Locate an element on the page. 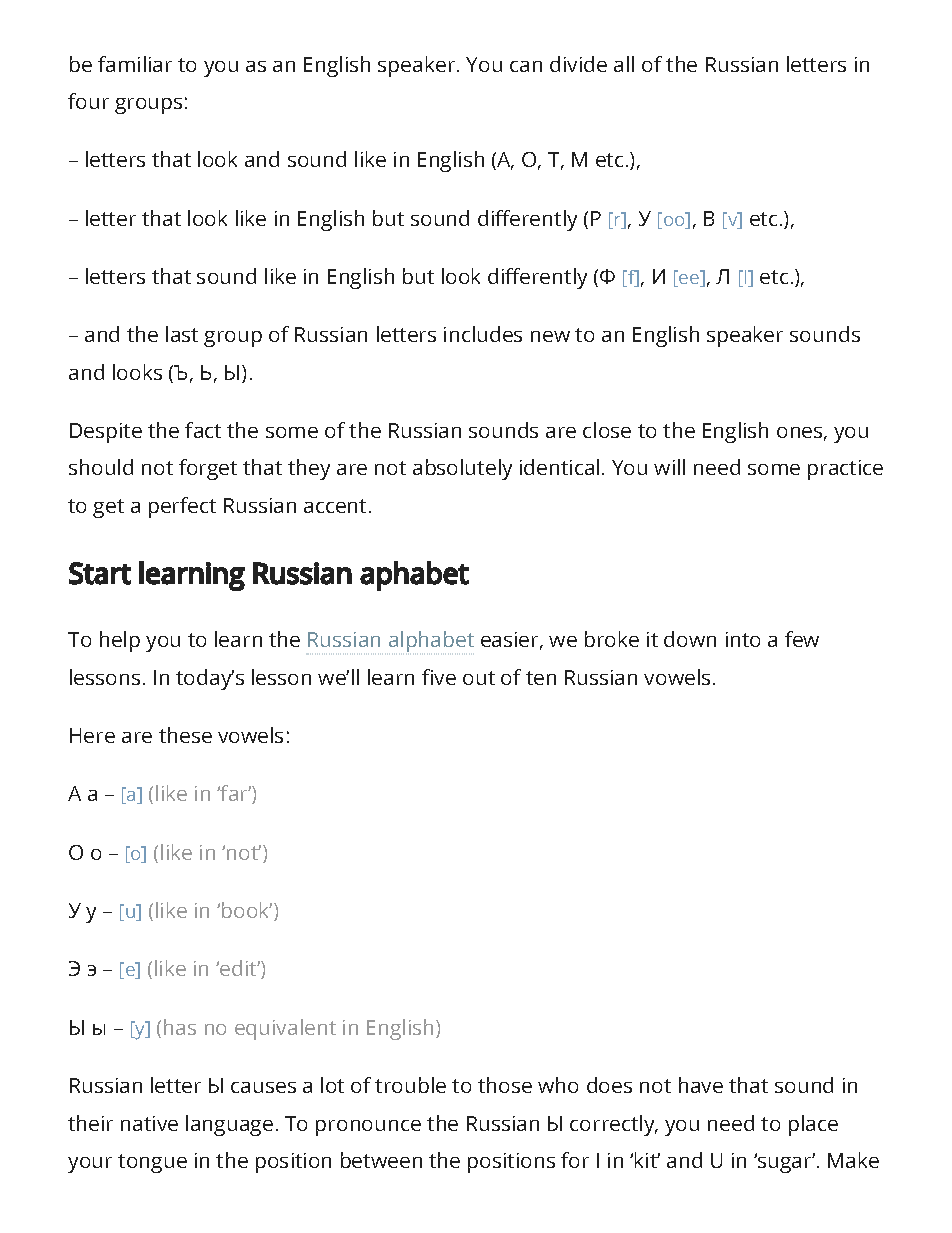 Image resolution: width=952 pixels, height=1233 pixels. out is located at coordinates (479, 678).
